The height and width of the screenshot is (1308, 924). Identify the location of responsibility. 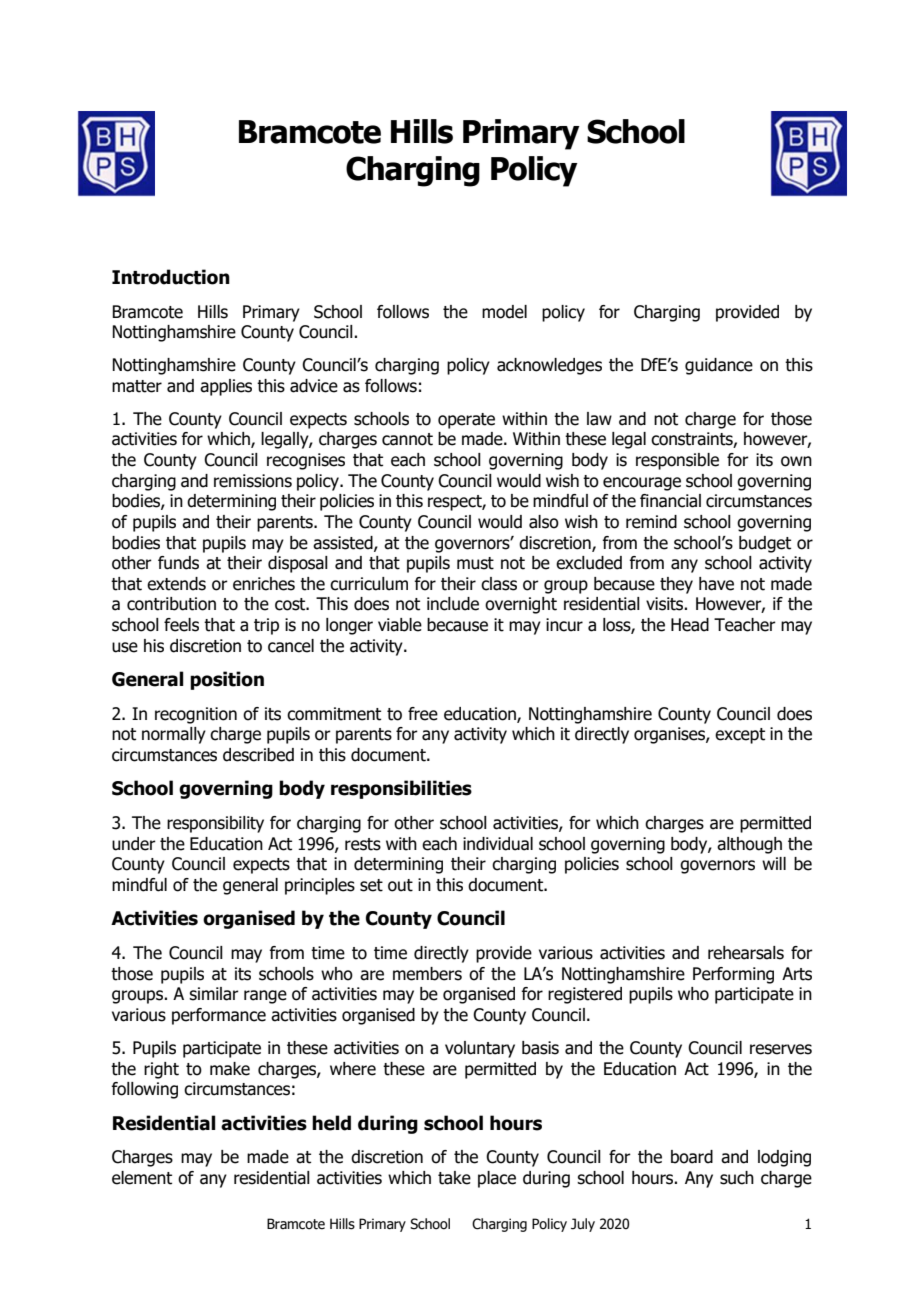
(215, 824).
